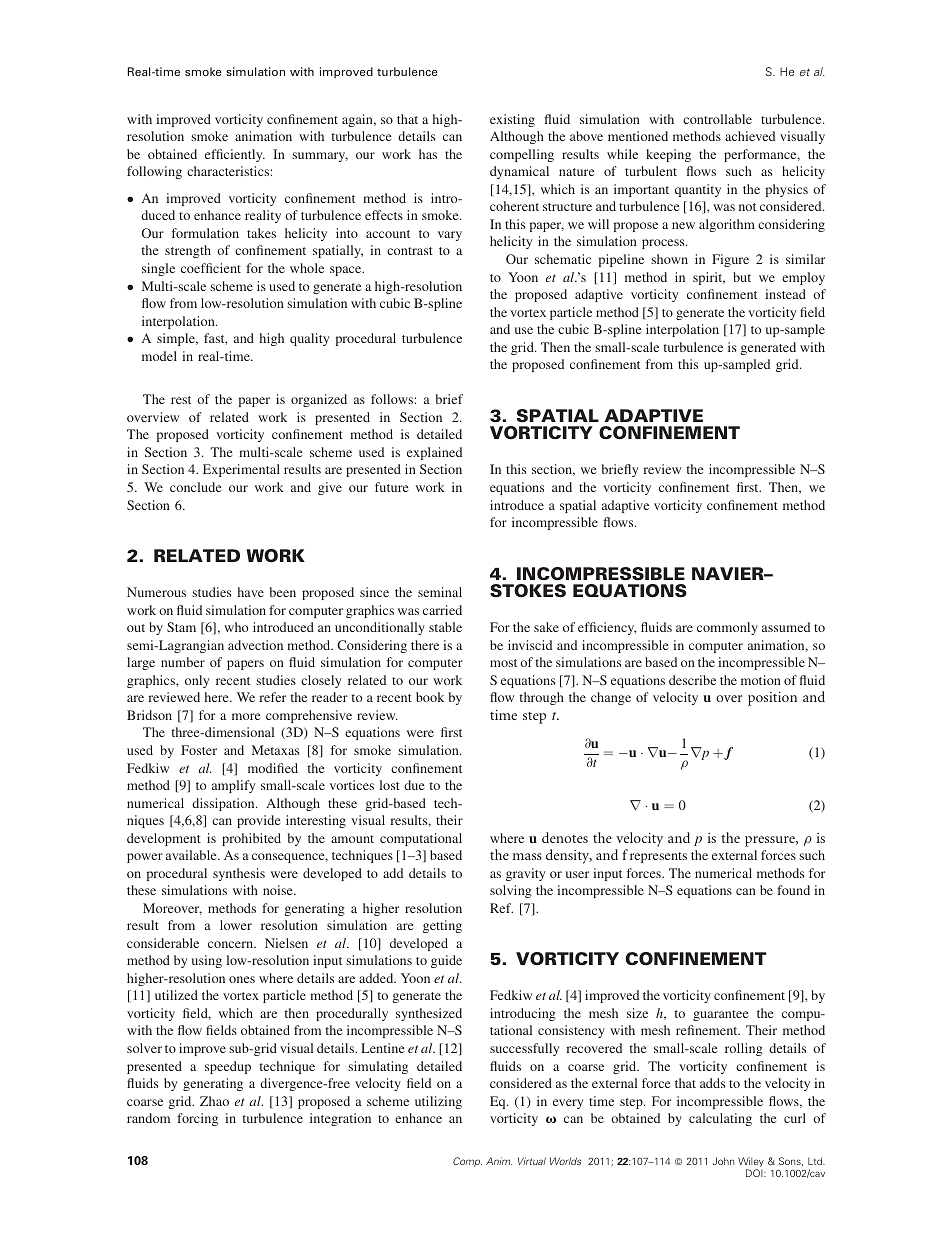 This page has height=1251, width=952. I want to click on utilizing, so click(438, 1102).
